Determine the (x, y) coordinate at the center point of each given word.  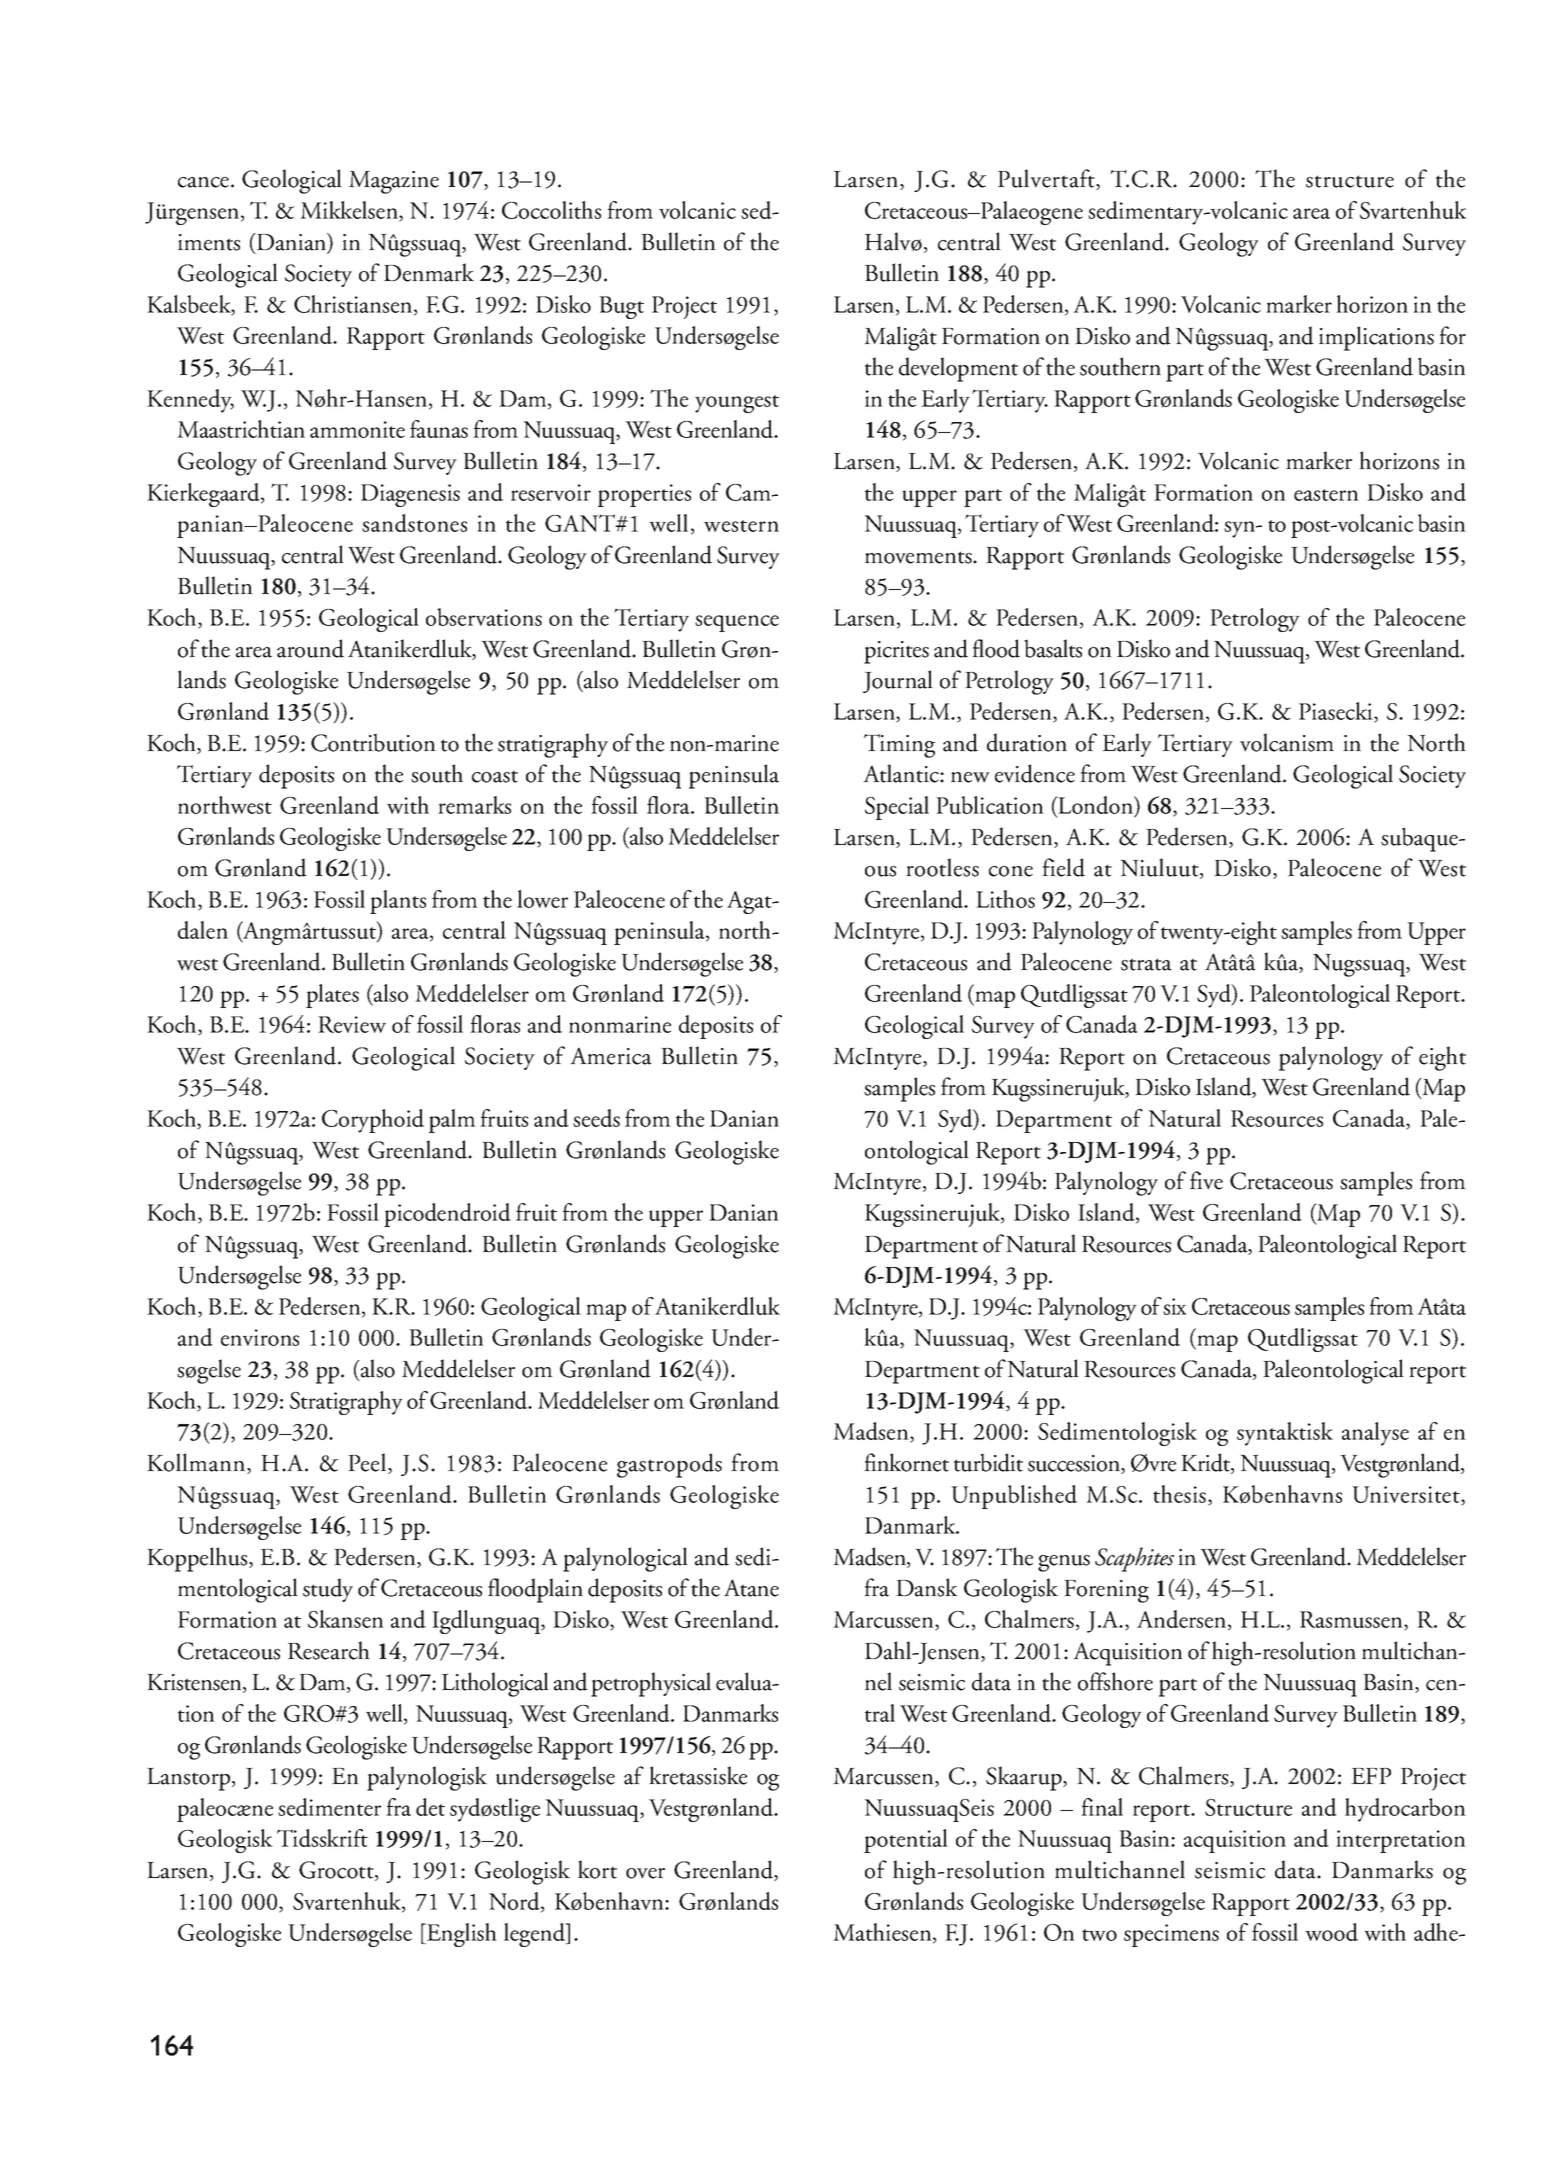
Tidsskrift (322, 1838)
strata (1146, 964)
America (611, 1056)
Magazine (394, 182)
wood (1331, 1932)
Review (352, 1024)
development (958, 369)
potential (906, 1841)
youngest (737, 404)
